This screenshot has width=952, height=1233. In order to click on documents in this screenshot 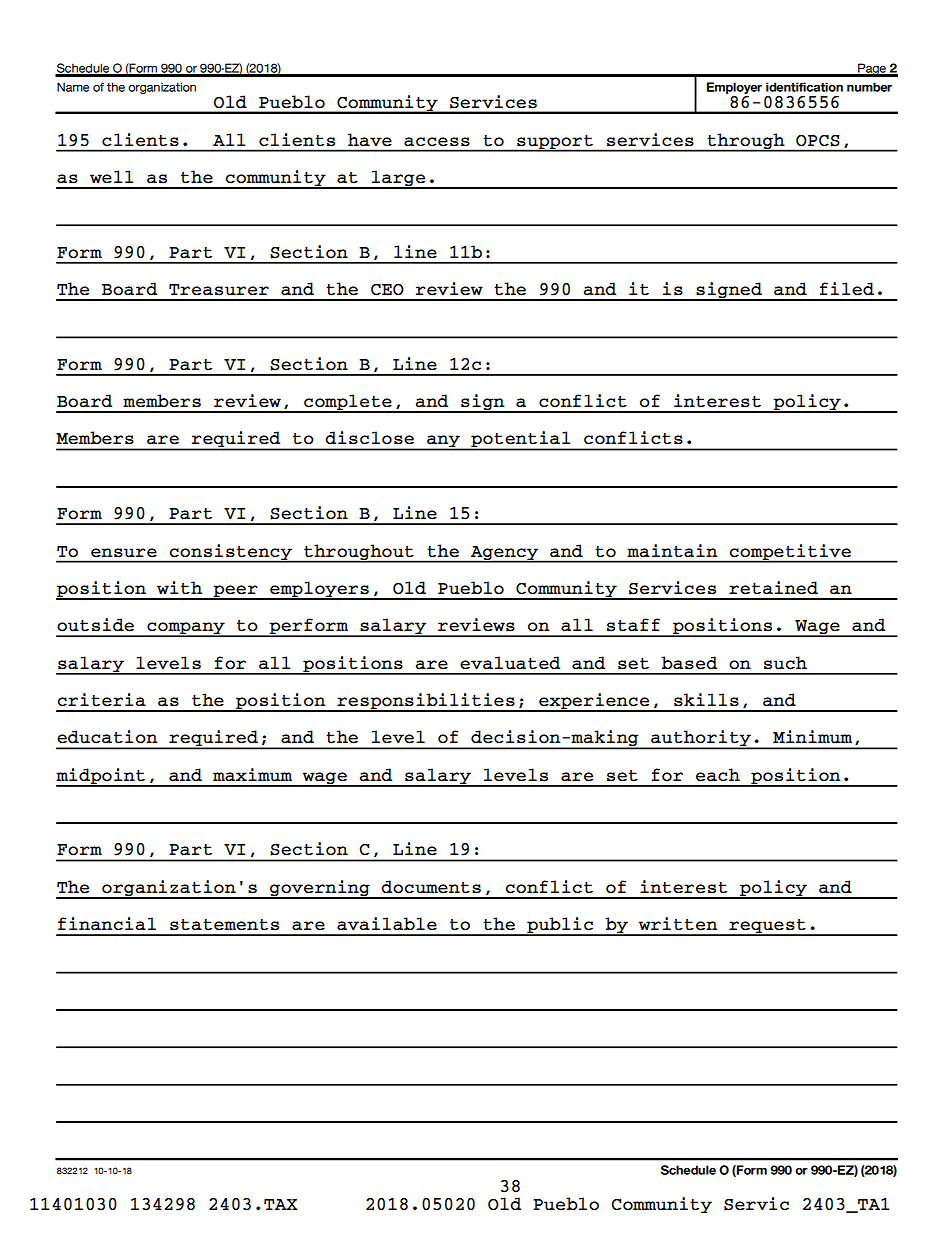, I will do `click(431, 887)`.
